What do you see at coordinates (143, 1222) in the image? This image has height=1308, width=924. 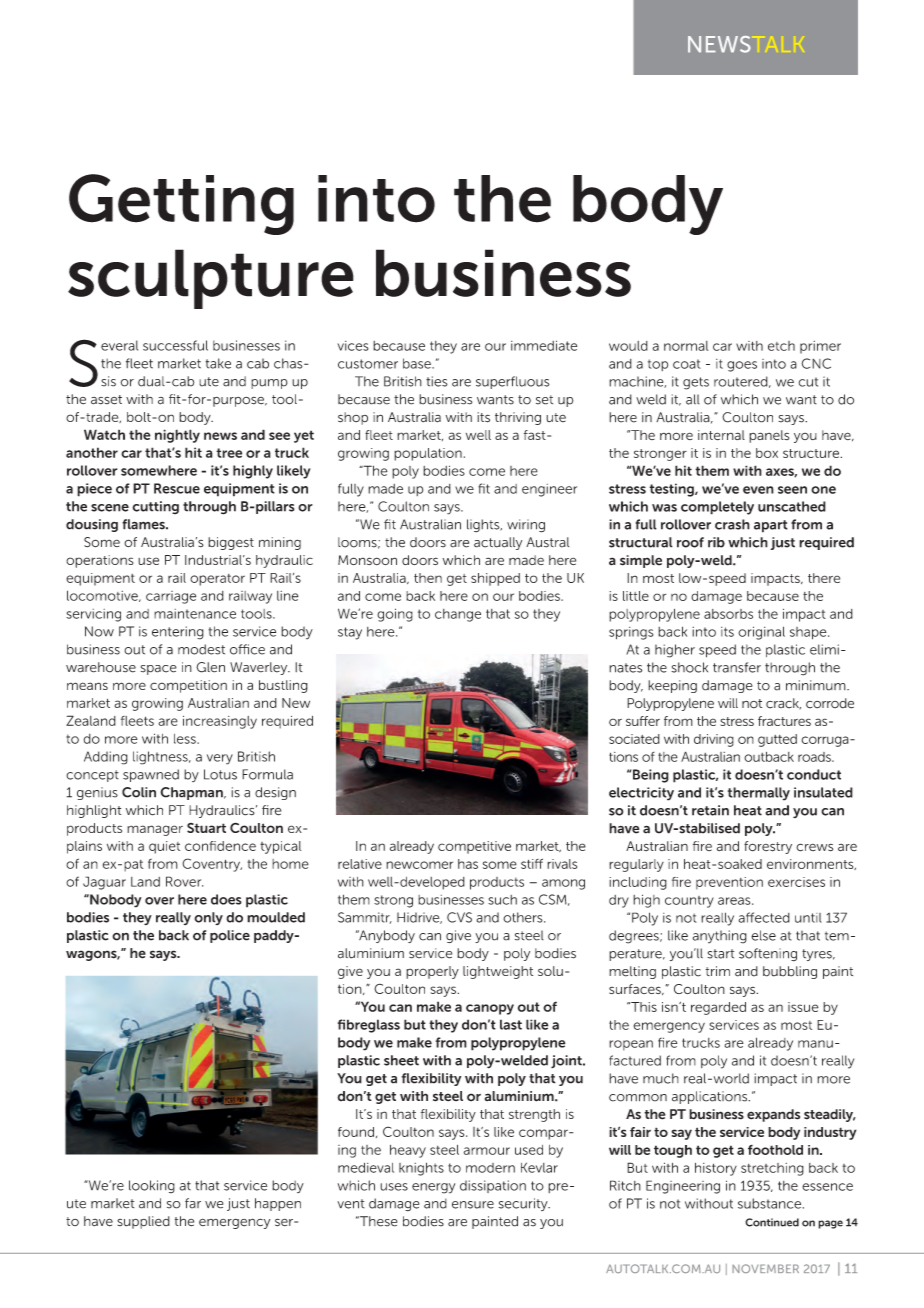 I see `supplied` at bounding box center [143, 1222].
